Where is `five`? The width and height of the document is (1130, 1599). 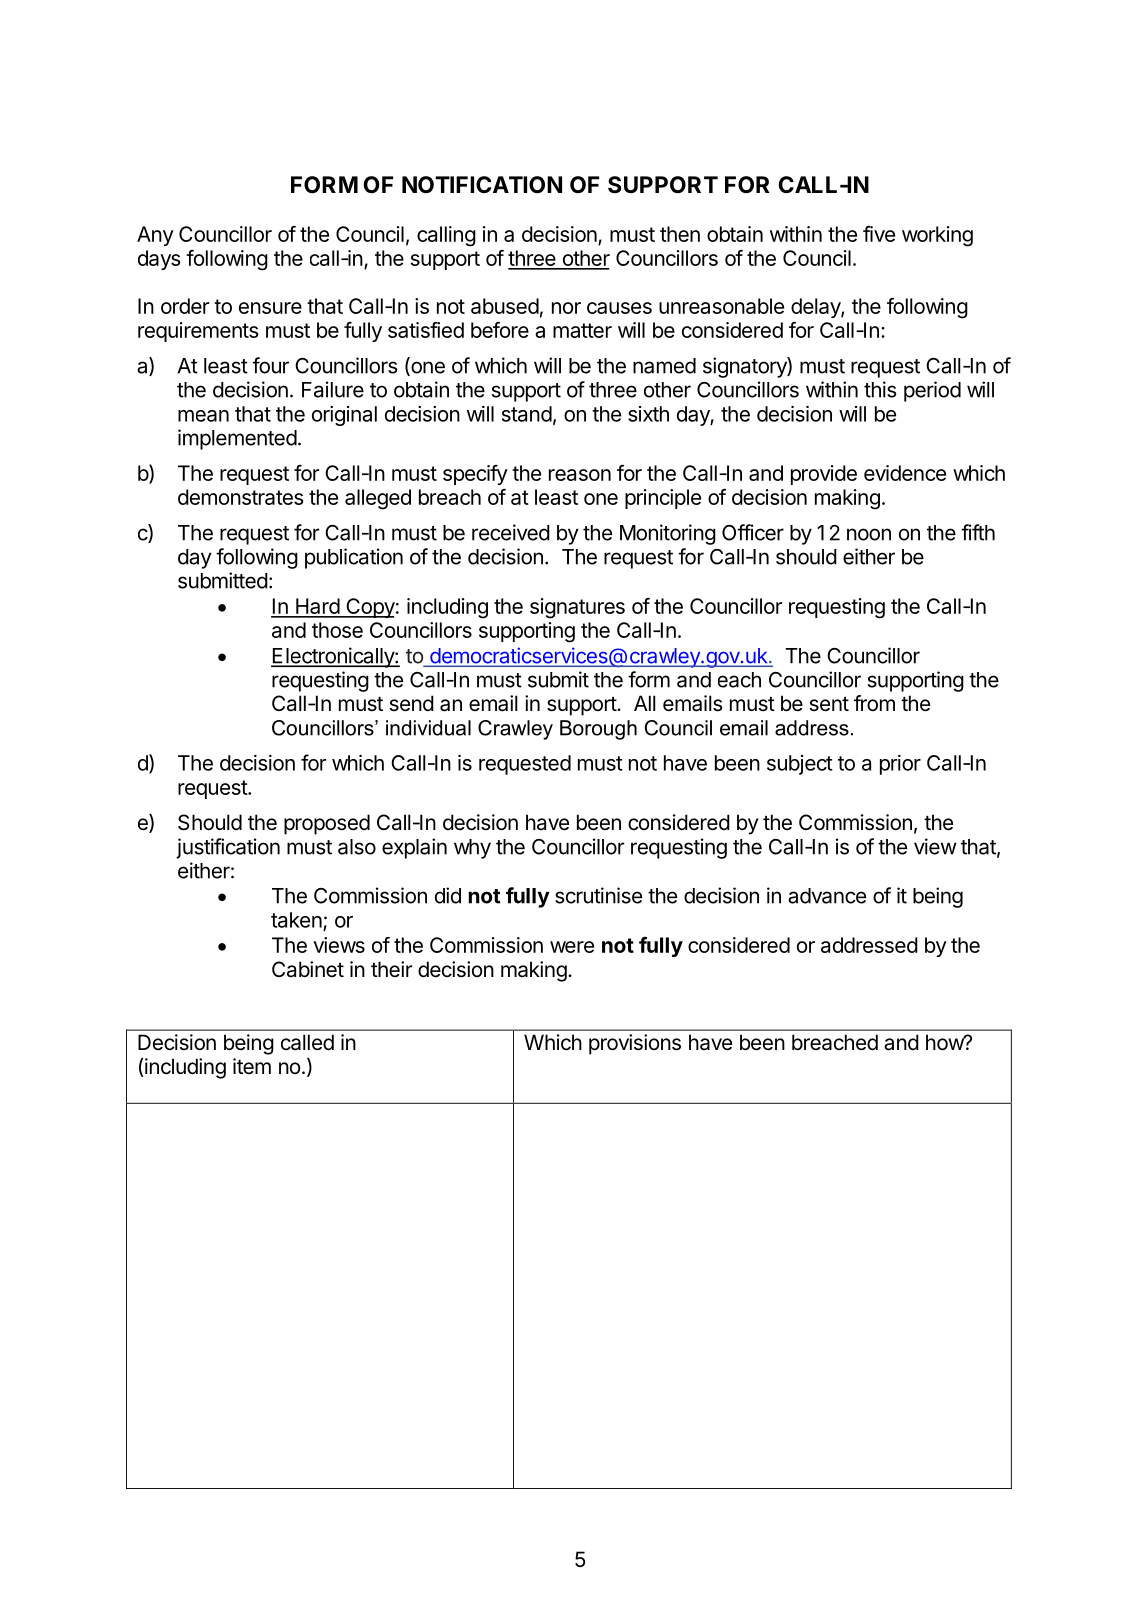
five is located at coordinates (879, 234).
